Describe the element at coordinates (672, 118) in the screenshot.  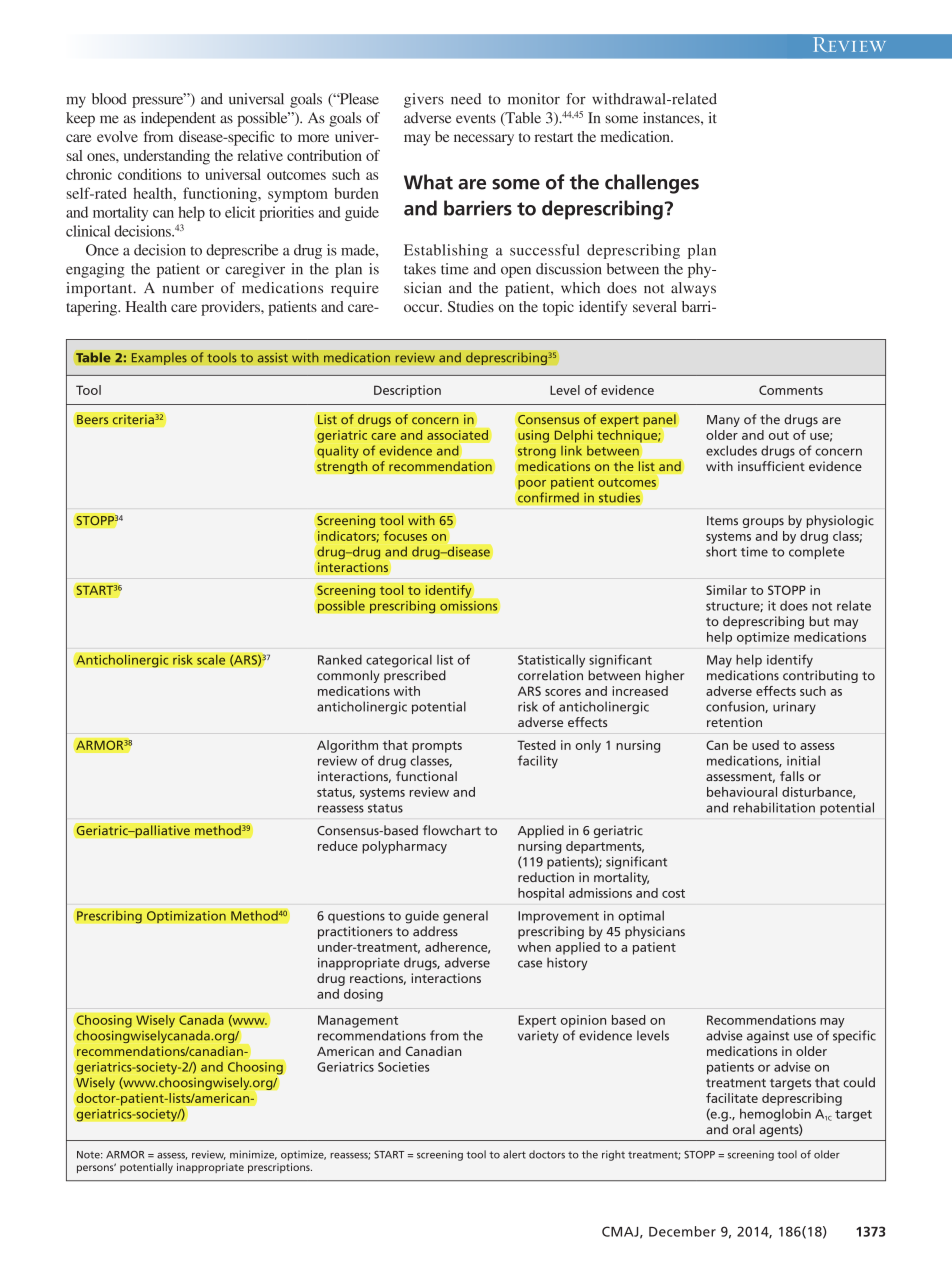
I see `instances` at that location.
